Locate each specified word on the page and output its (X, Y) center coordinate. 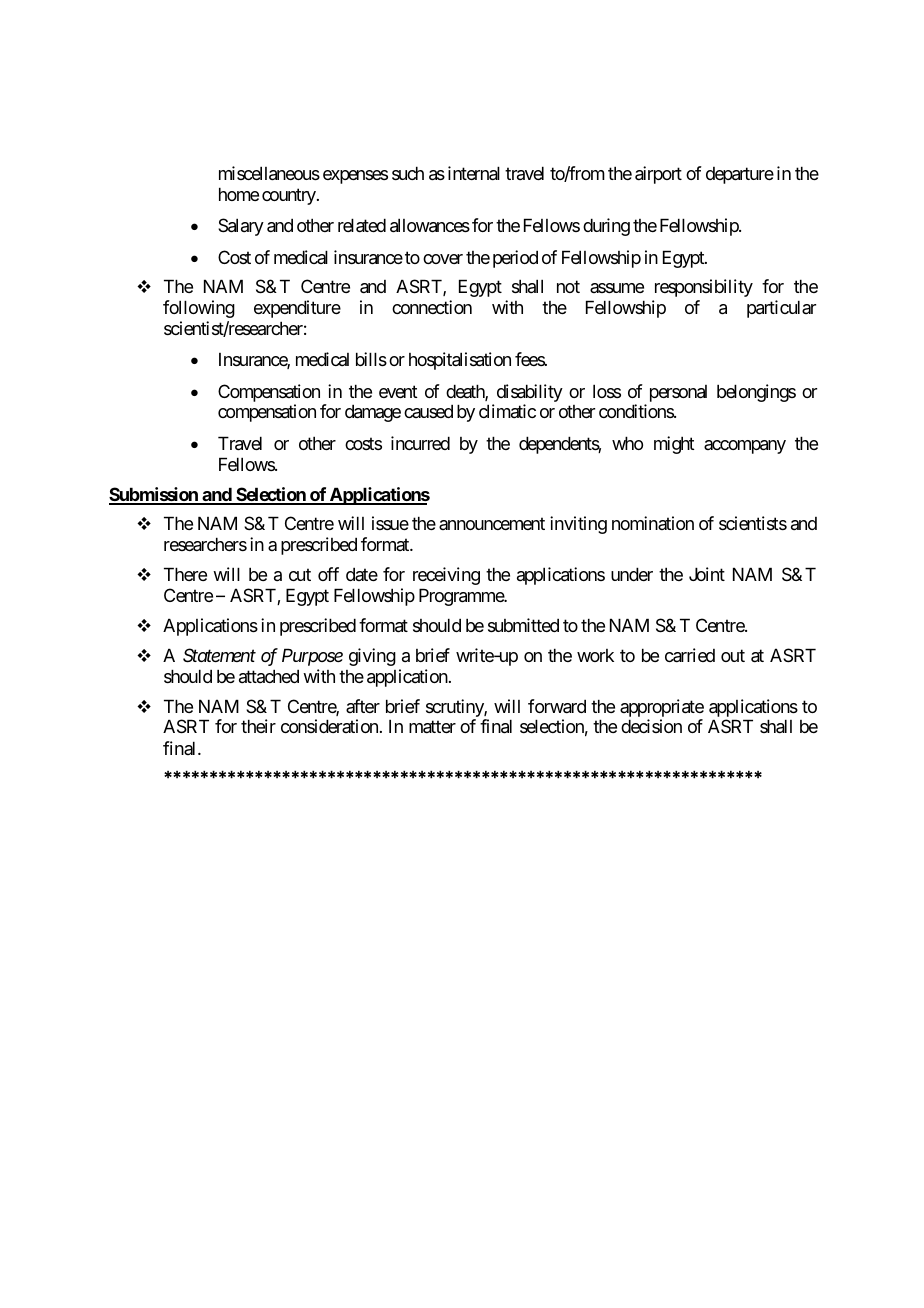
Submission (154, 495)
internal (474, 173)
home (239, 194)
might (674, 445)
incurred (420, 443)
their (258, 726)
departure (740, 175)
